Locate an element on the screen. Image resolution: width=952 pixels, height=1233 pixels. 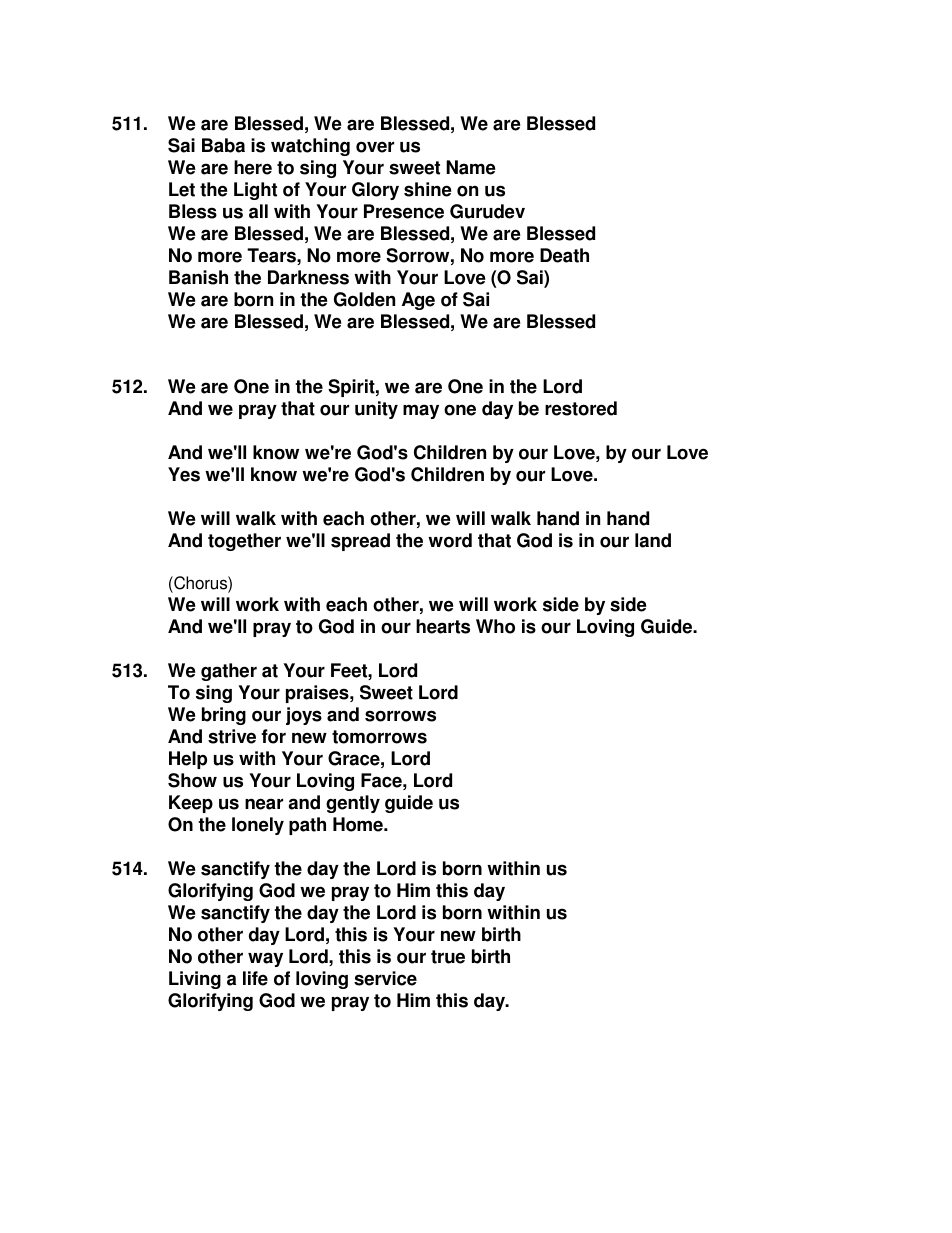
land is located at coordinates (653, 540).
